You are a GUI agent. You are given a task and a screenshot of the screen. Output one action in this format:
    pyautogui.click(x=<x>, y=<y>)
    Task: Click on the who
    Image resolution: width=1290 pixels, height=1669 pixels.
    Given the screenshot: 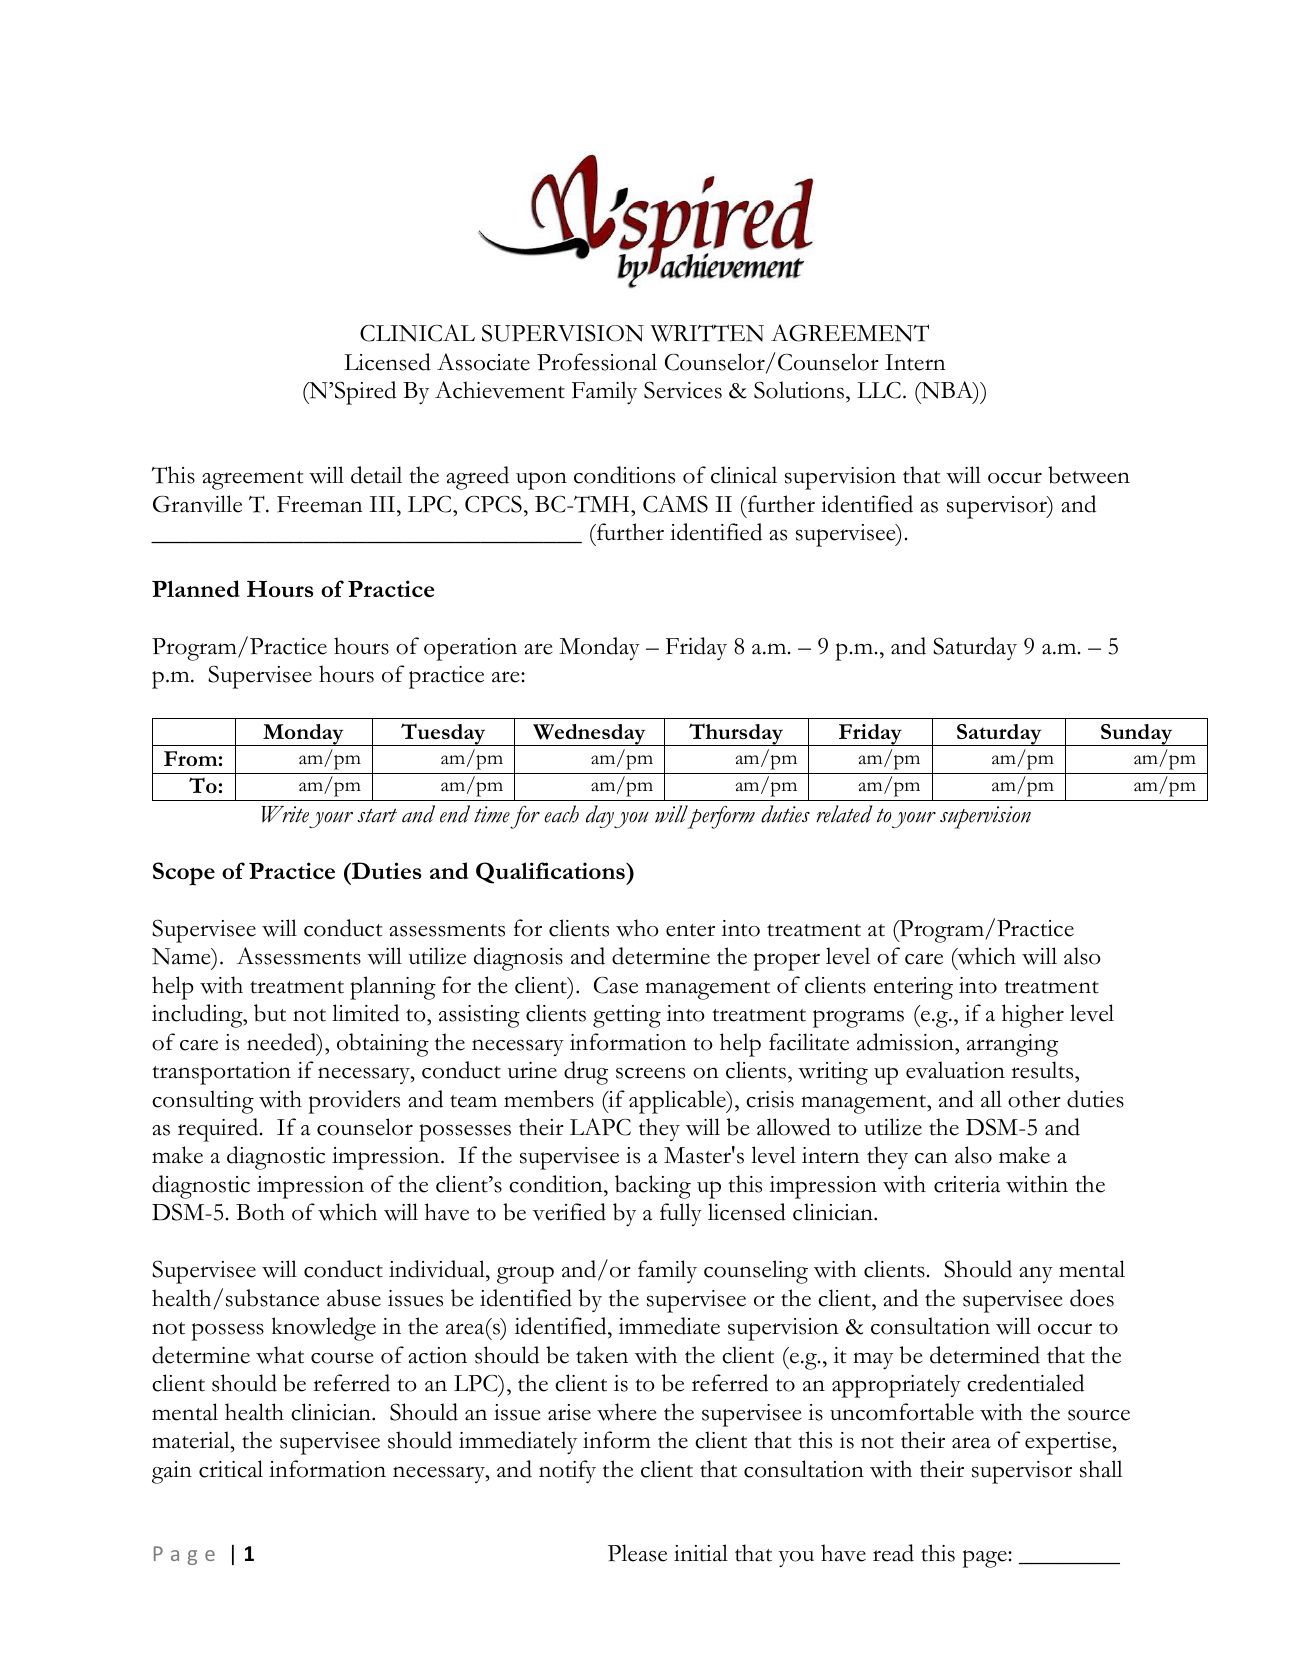 What is the action you would take?
    pyautogui.click(x=637, y=928)
